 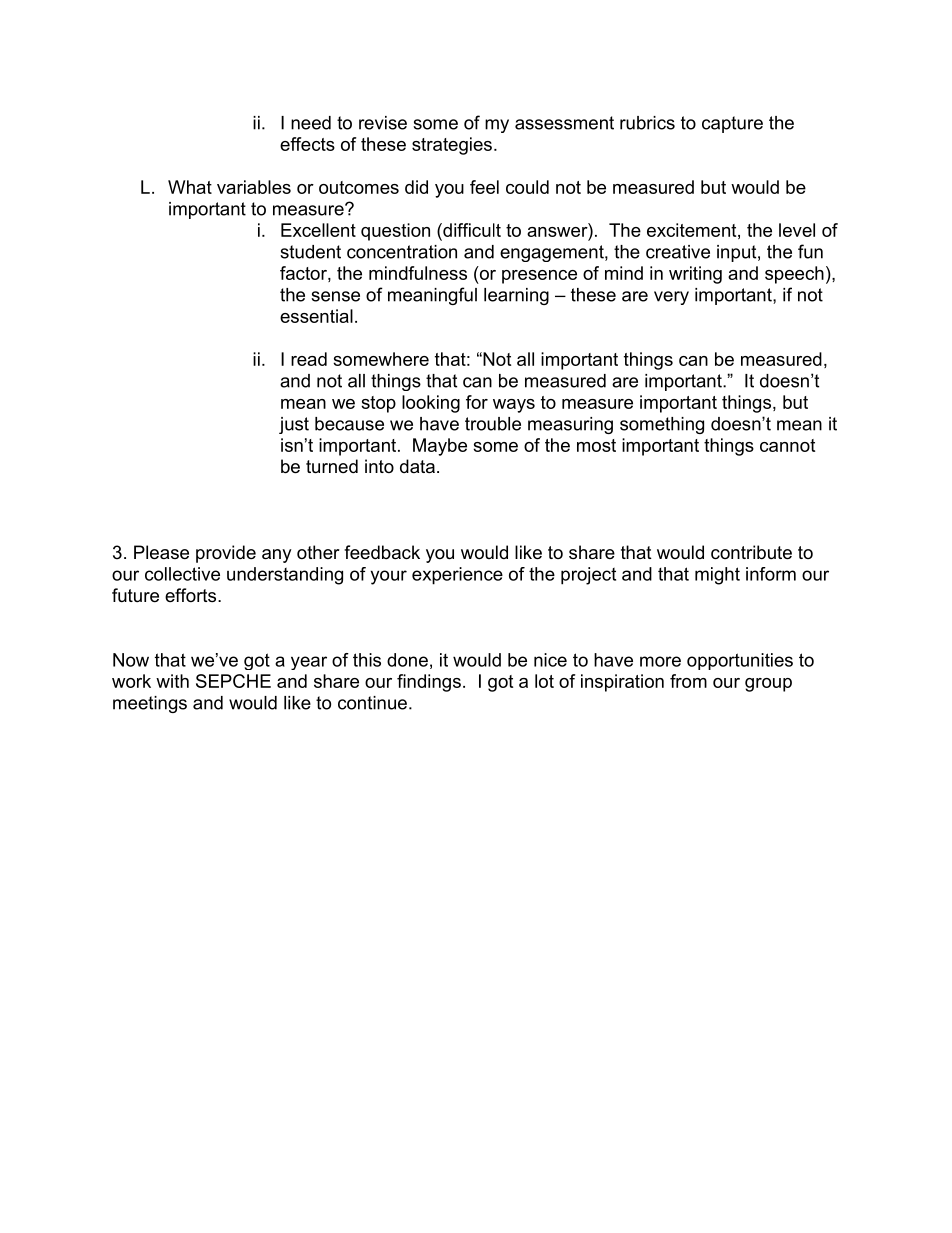 What do you see at coordinates (417, 466) in the document?
I see `data` at bounding box center [417, 466].
